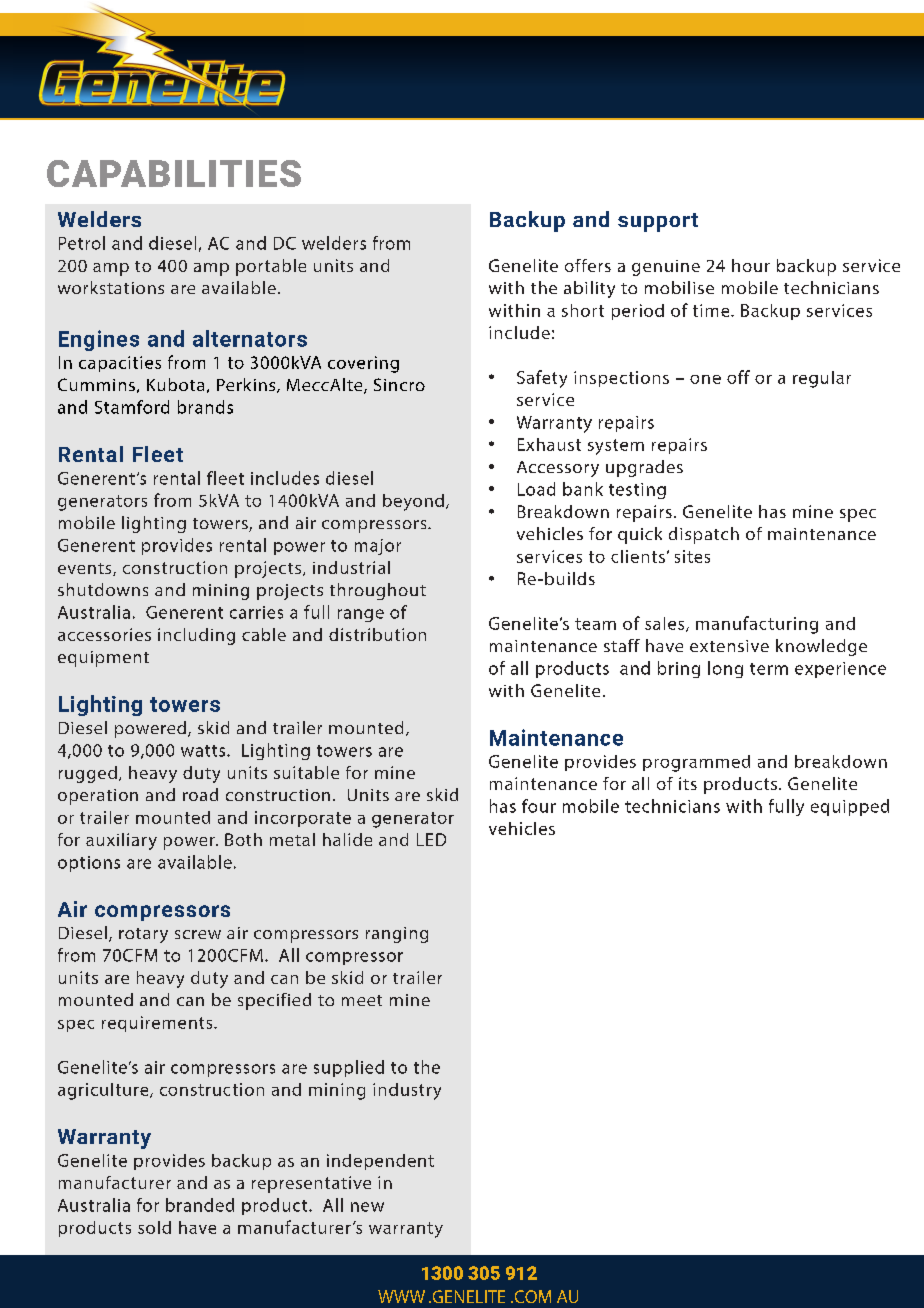 The width and height of the screenshot is (924, 1308). What do you see at coordinates (751, 265) in the screenshot?
I see `hour` at bounding box center [751, 265].
